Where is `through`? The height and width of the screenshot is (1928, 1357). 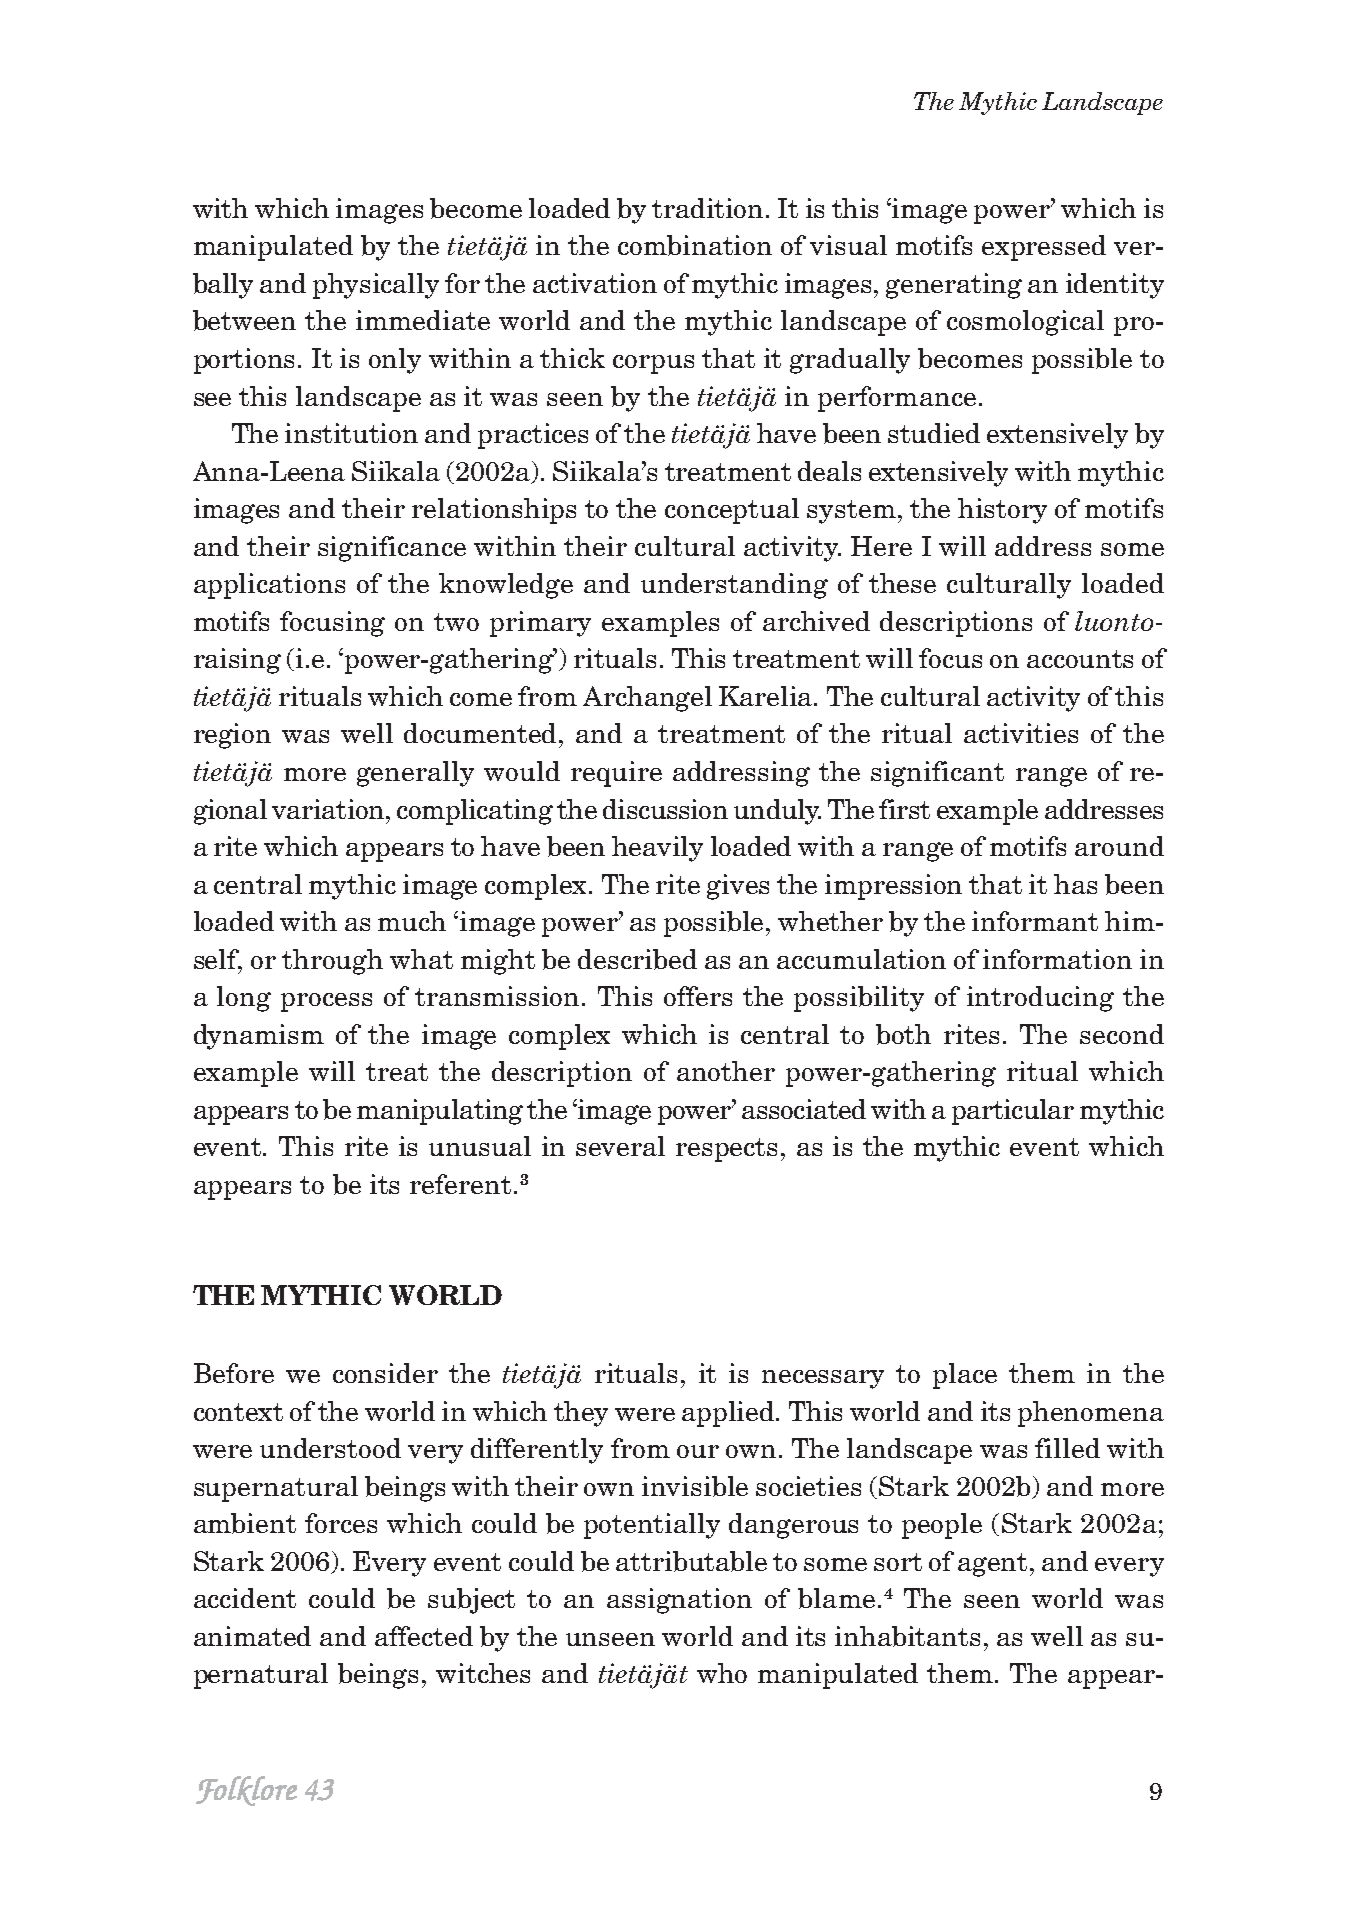
through is located at coordinates (332, 962).
